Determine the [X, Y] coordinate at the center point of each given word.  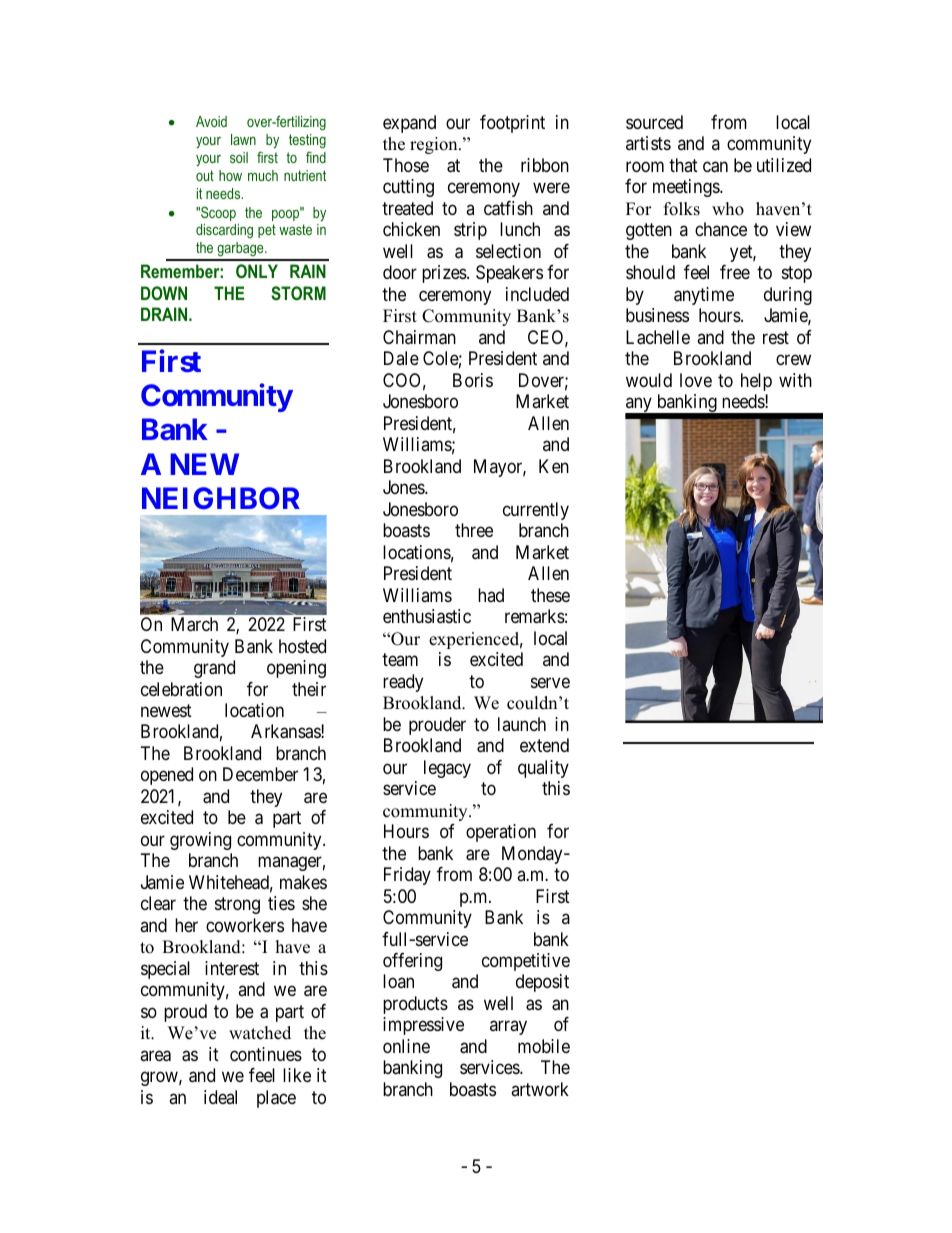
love [696, 380]
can [715, 167]
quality [543, 769]
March [194, 624]
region [435, 145]
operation [501, 833]
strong [237, 906]
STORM [298, 293]
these [550, 595]
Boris [473, 380]
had [491, 595]
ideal [220, 1097]
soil [239, 157]
